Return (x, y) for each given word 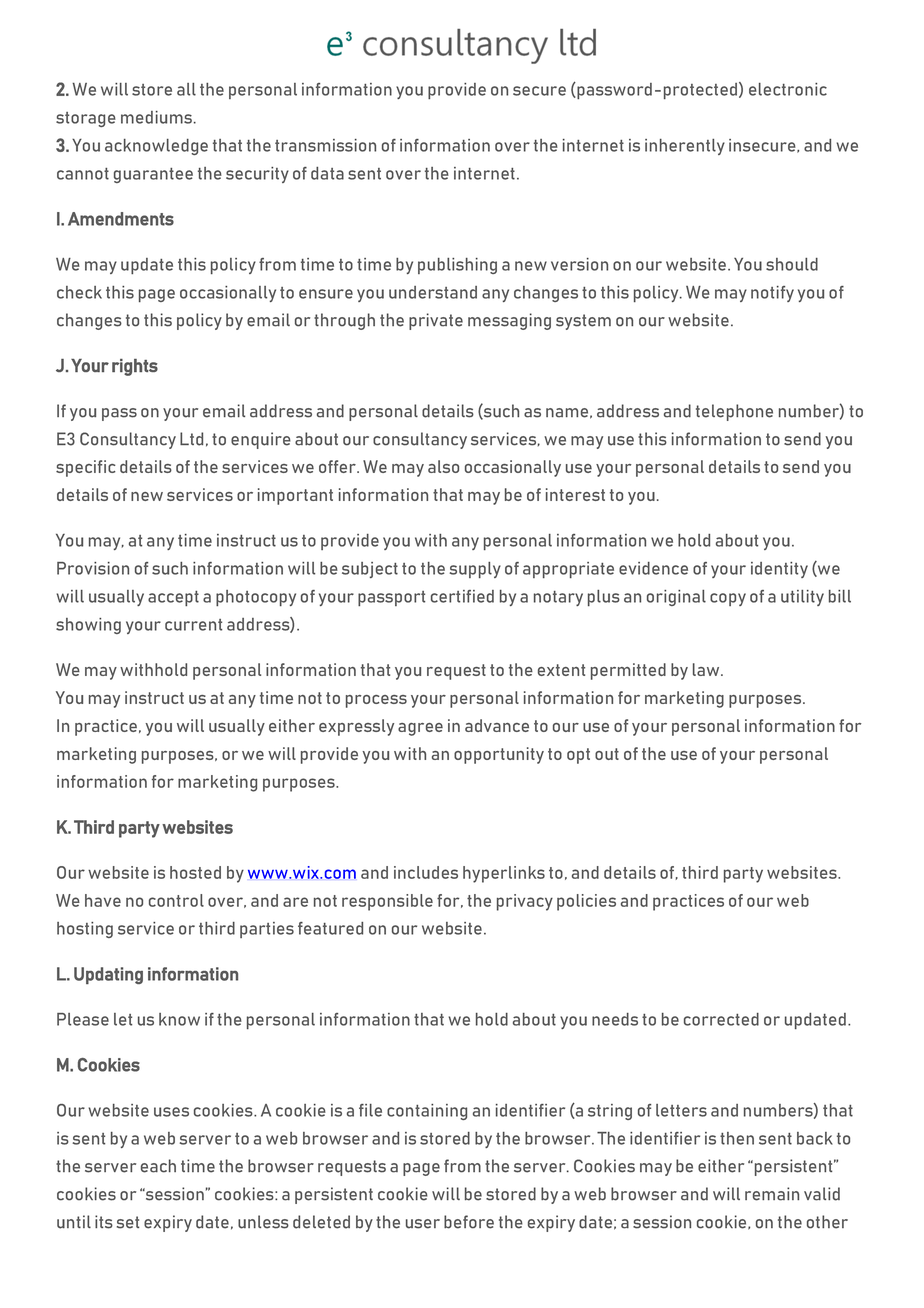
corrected (721, 1019)
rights (135, 367)
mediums (156, 117)
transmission (325, 145)
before (469, 1222)
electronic (788, 89)
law (707, 669)
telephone (734, 412)
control (176, 900)
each (158, 1166)
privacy (525, 902)
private (436, 321)
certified (462, 596)
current (193, 625)
